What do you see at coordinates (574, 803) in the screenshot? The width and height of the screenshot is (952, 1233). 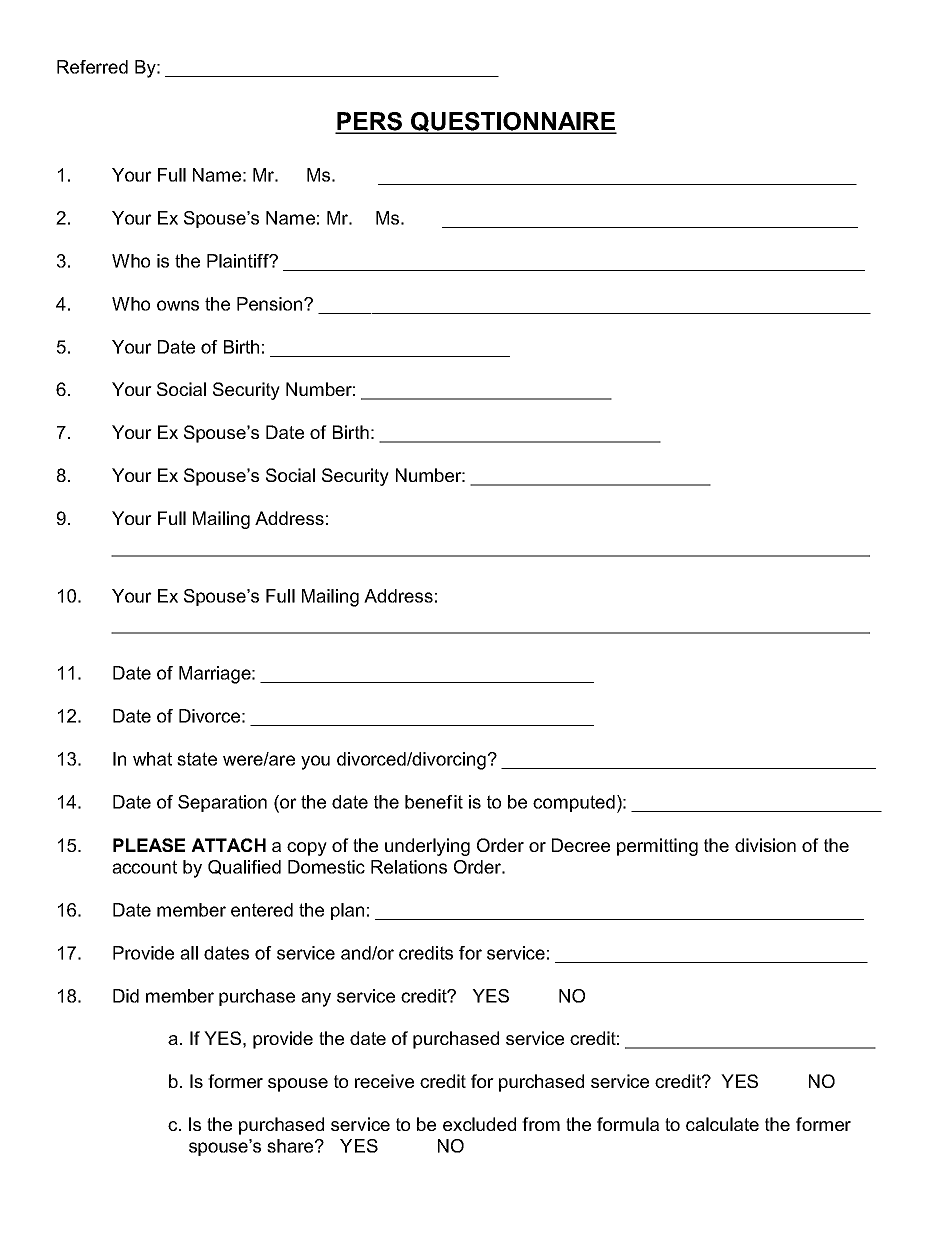 I see `computed` at bounding box center [574, 803].
